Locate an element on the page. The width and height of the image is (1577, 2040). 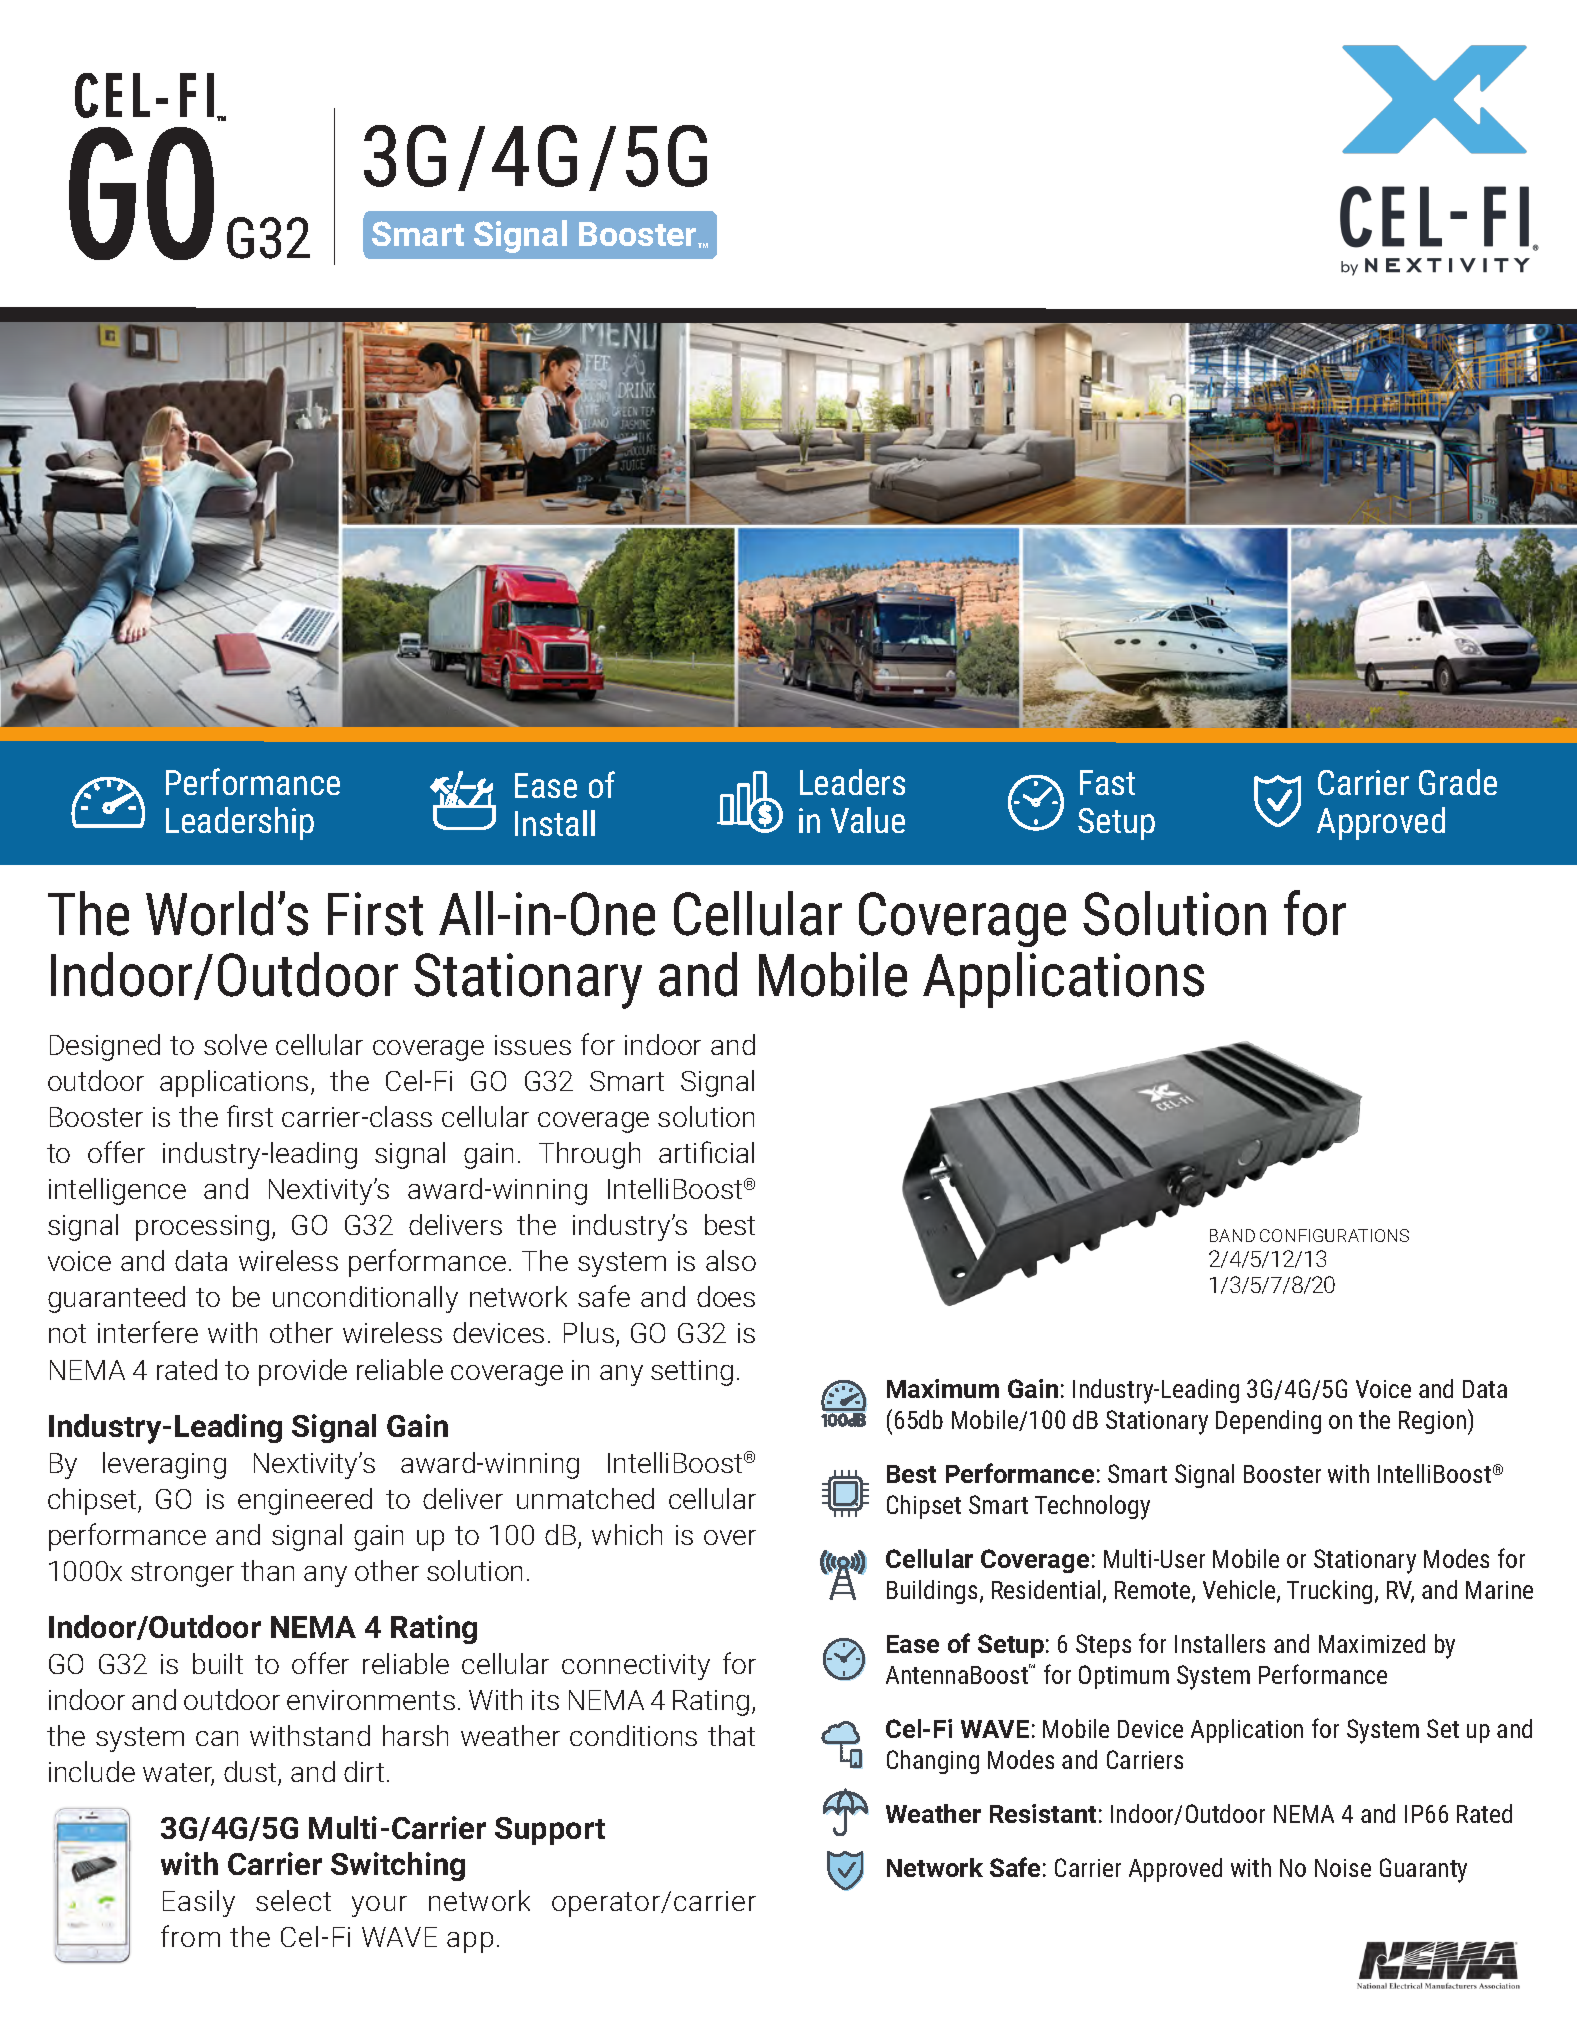
Support is located at coordinates (550, 1831).
